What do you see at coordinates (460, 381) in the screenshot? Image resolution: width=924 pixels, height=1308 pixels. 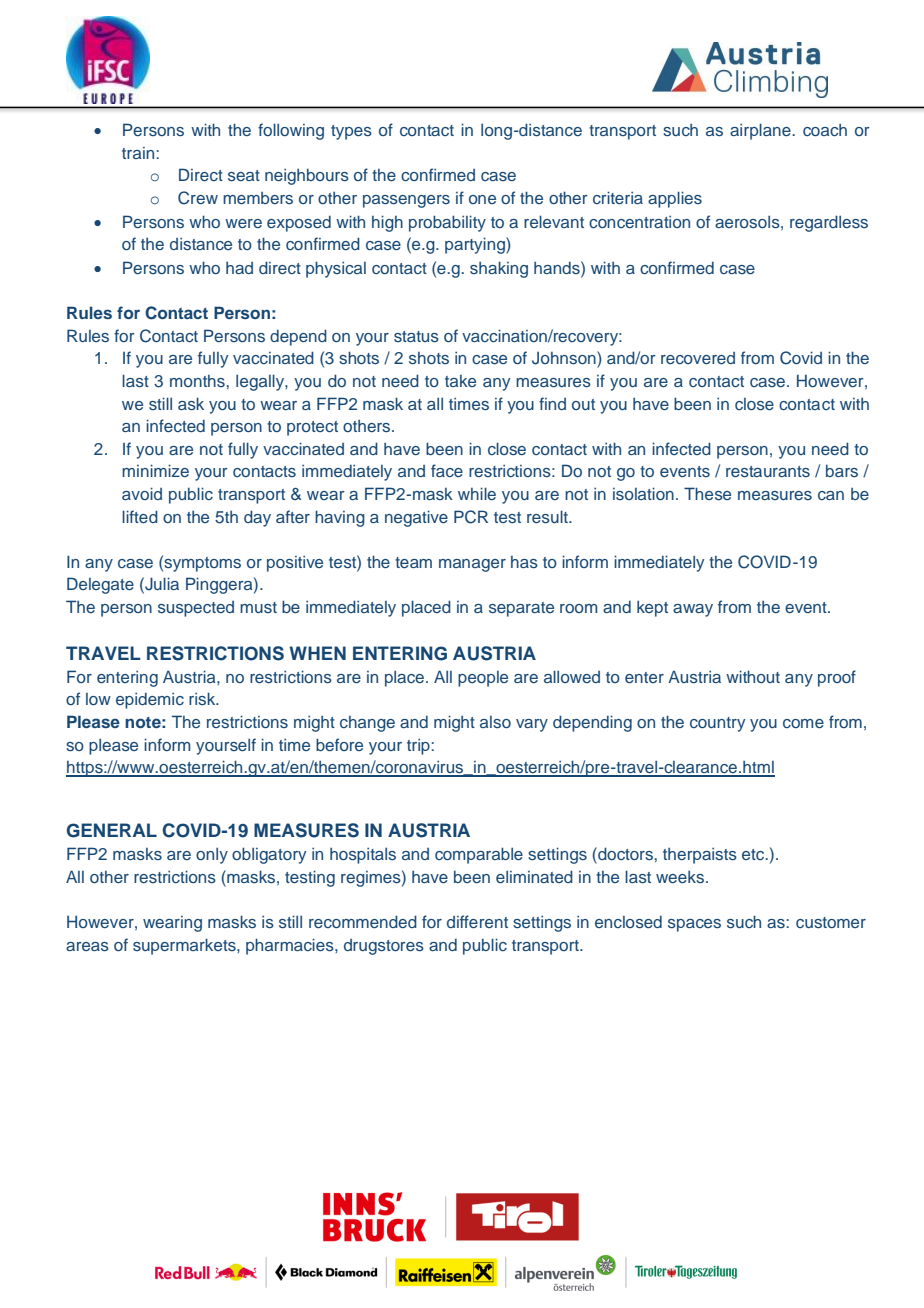 I see `take` at bounding box center [460, 381].
